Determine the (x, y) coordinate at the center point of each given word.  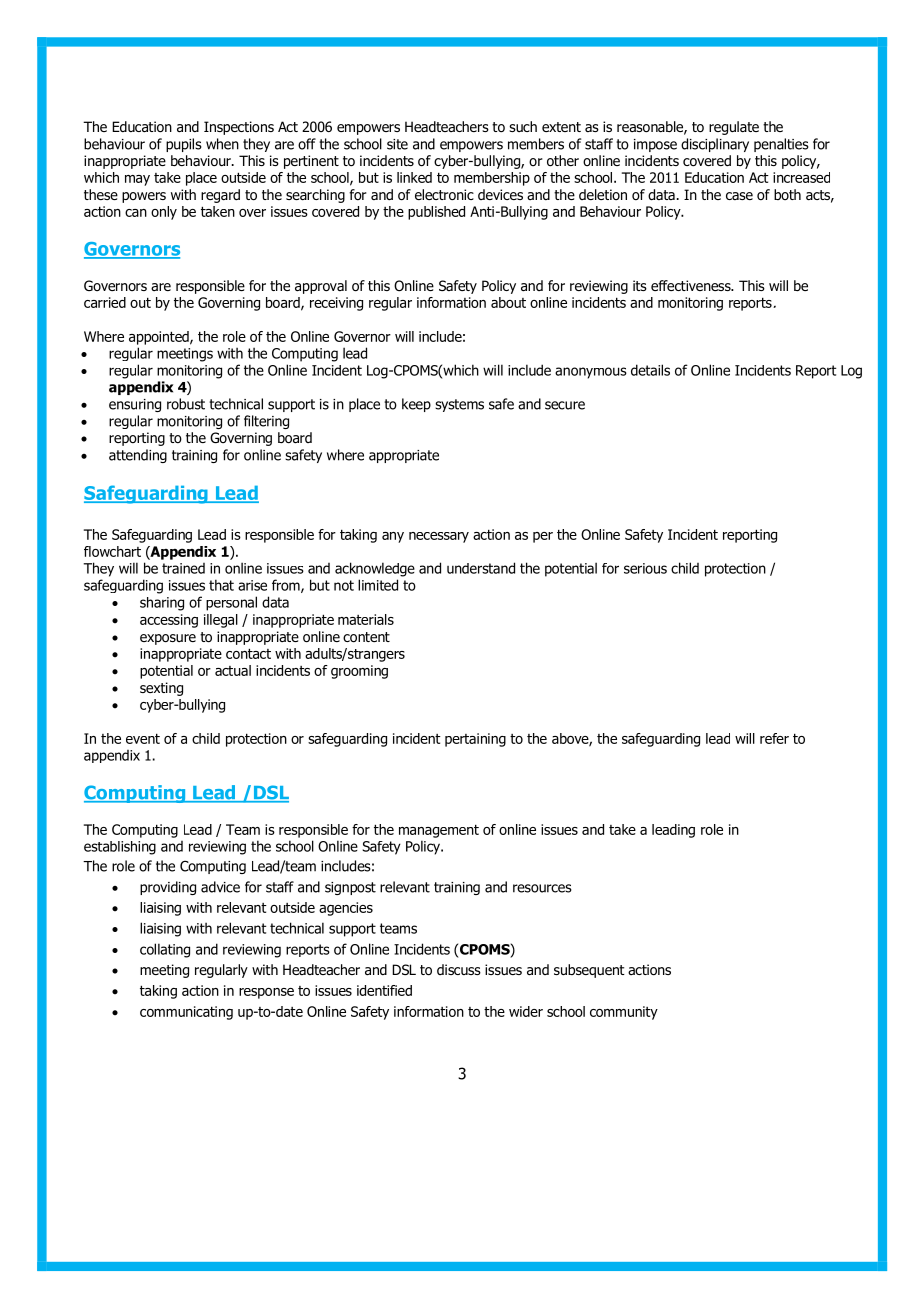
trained (183, 568)
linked (414, 177)
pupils (184, 145)
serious (645, 568)
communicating (186, 1013)
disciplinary (715, 145)
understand (481, 568)
